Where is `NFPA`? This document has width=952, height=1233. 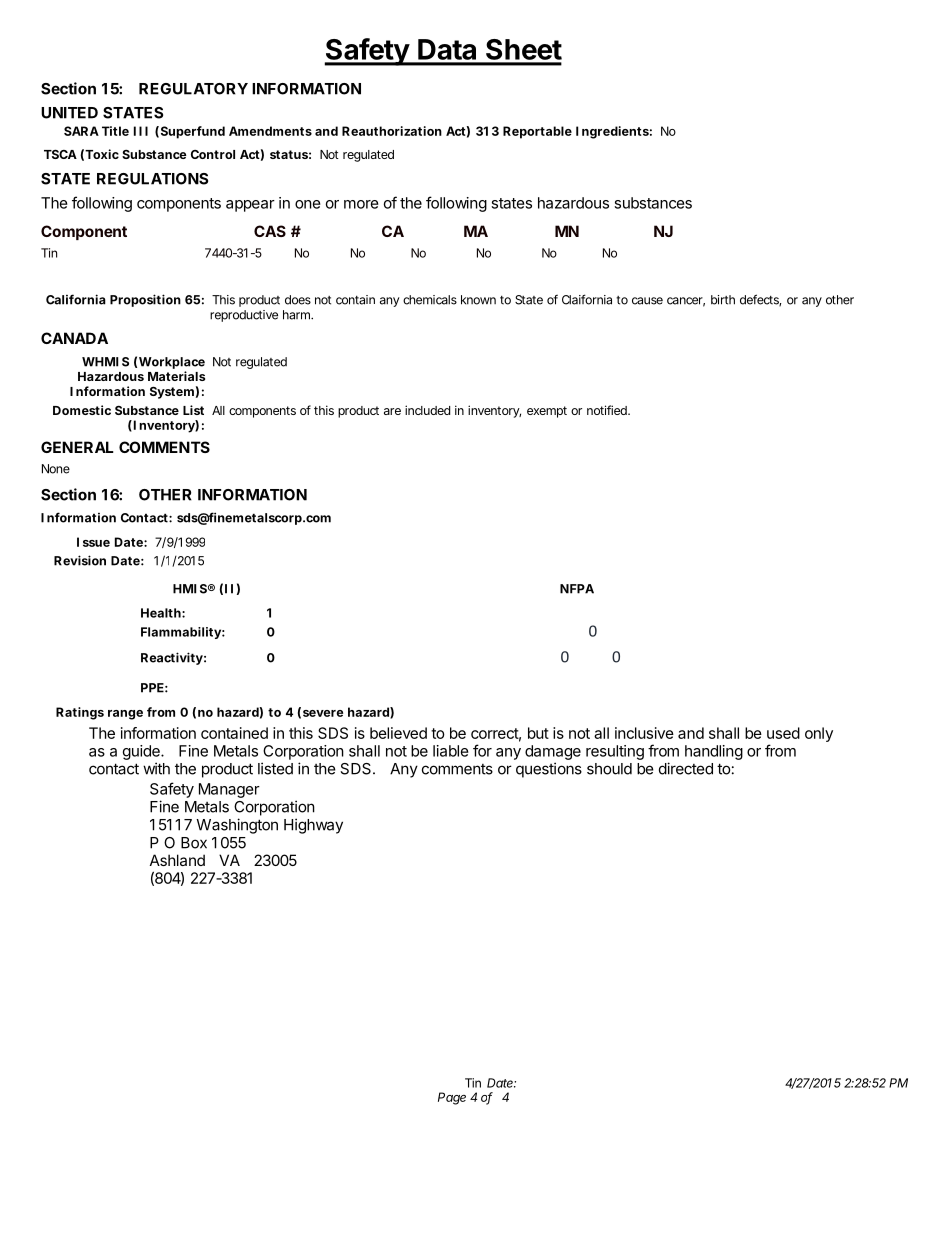 NFPA is located at coordinates (577, 589).
